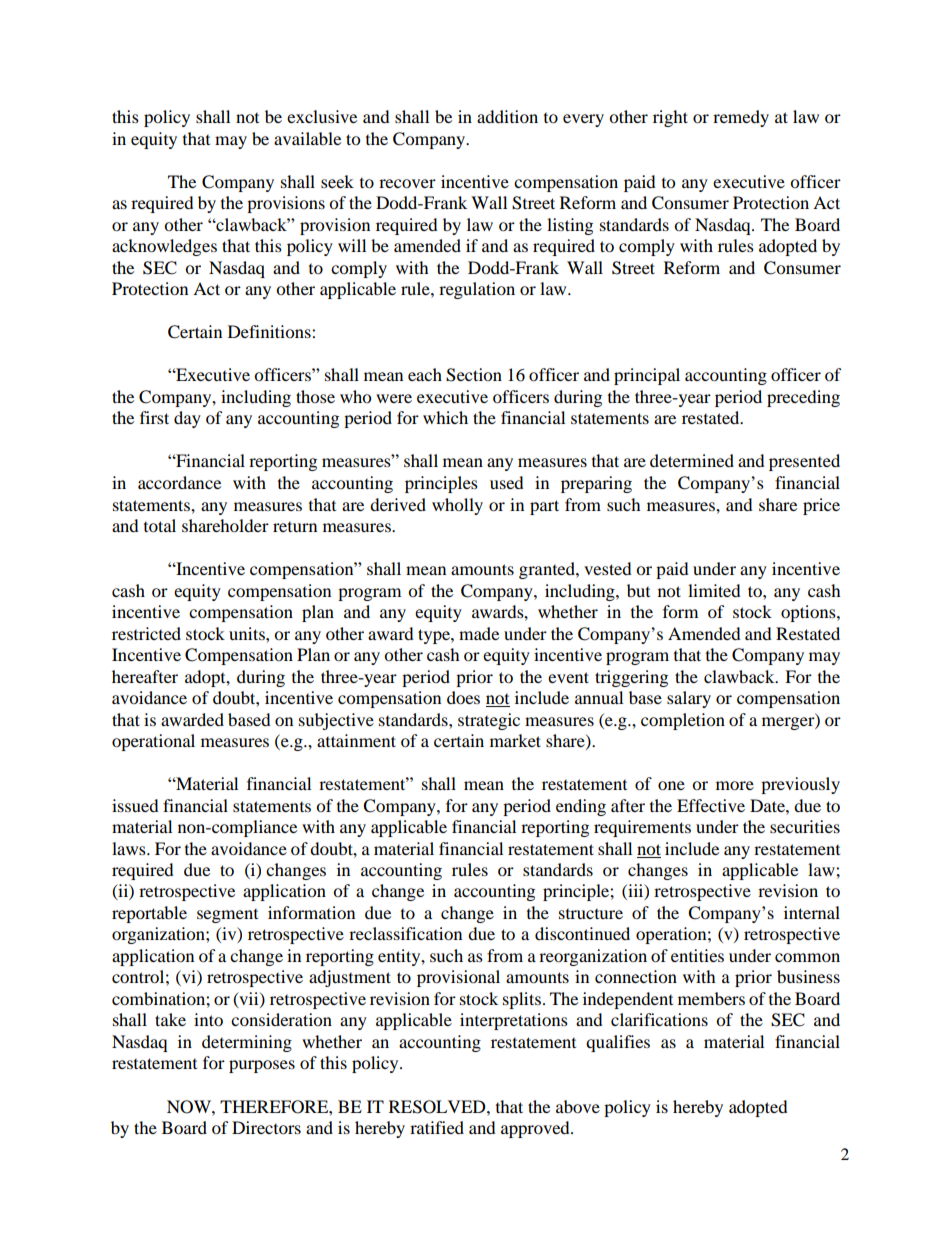  Describe the element at coordinates (307, 138) in the image. I see `available` at that location.
